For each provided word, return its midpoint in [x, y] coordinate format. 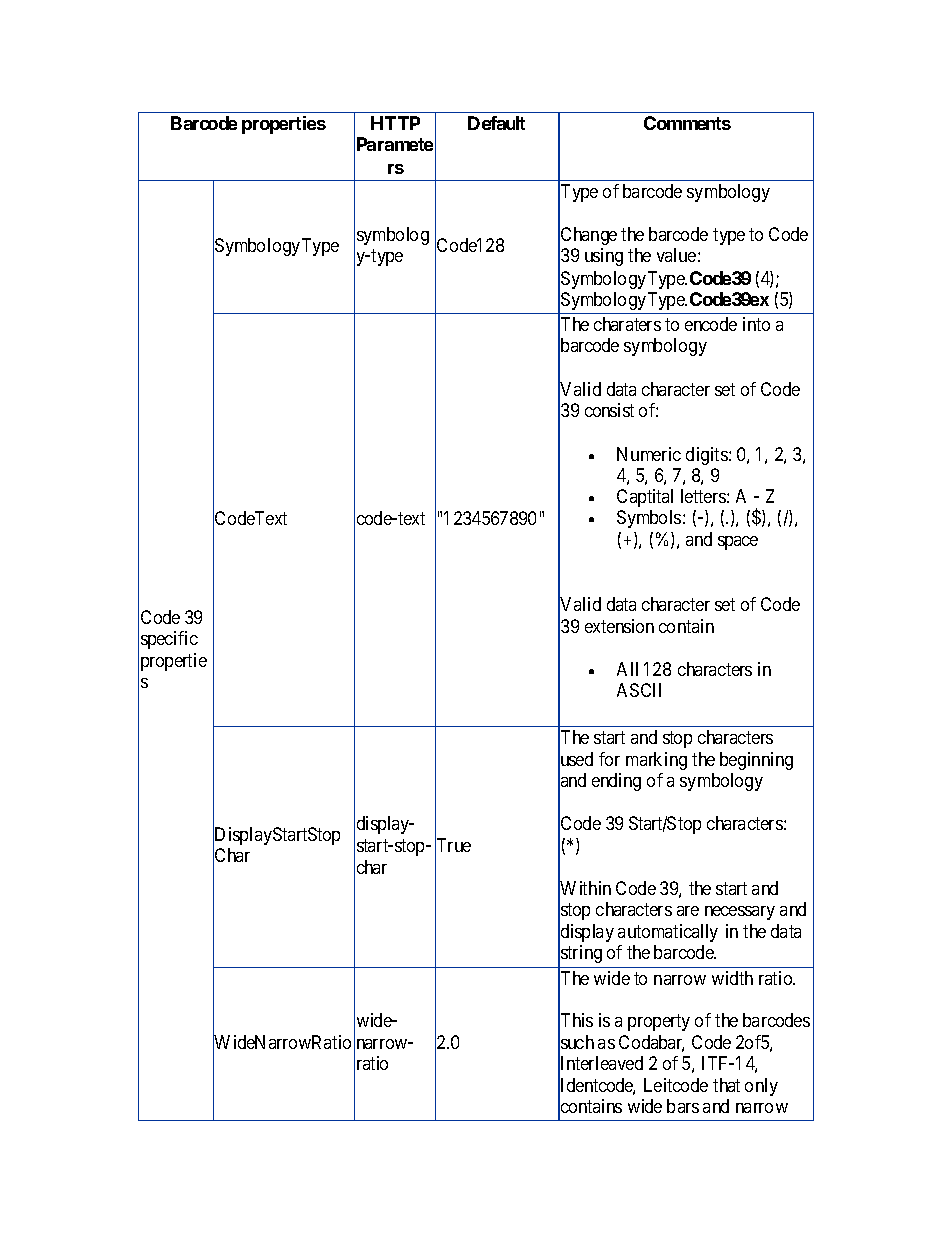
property [659, 1022]
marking [656, 761]
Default [496, 123]
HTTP [395, 123]
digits [708, 456]
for [609, 759]
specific [169, 640]
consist [609, 410]
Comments [687, 123]
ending [616, 782]
